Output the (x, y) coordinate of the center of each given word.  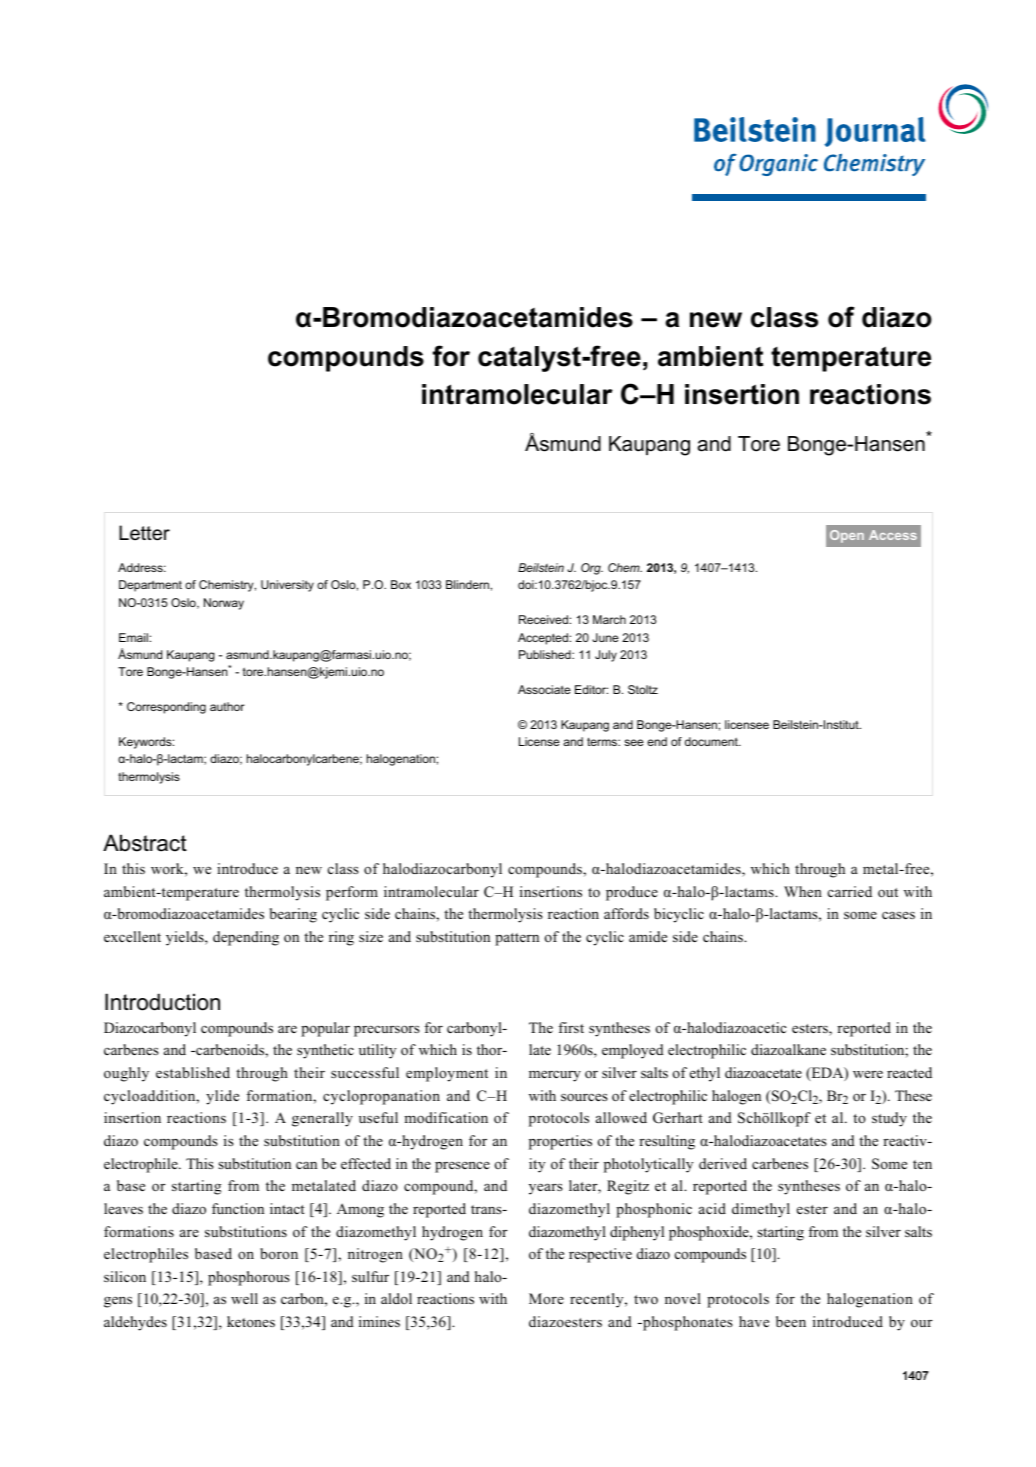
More (546, 1298)
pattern (517, 939)
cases (898, 915)
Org (592, 569)
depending (246, 938)
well (244, 1298)
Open (847, 536)
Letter (144, 533)
